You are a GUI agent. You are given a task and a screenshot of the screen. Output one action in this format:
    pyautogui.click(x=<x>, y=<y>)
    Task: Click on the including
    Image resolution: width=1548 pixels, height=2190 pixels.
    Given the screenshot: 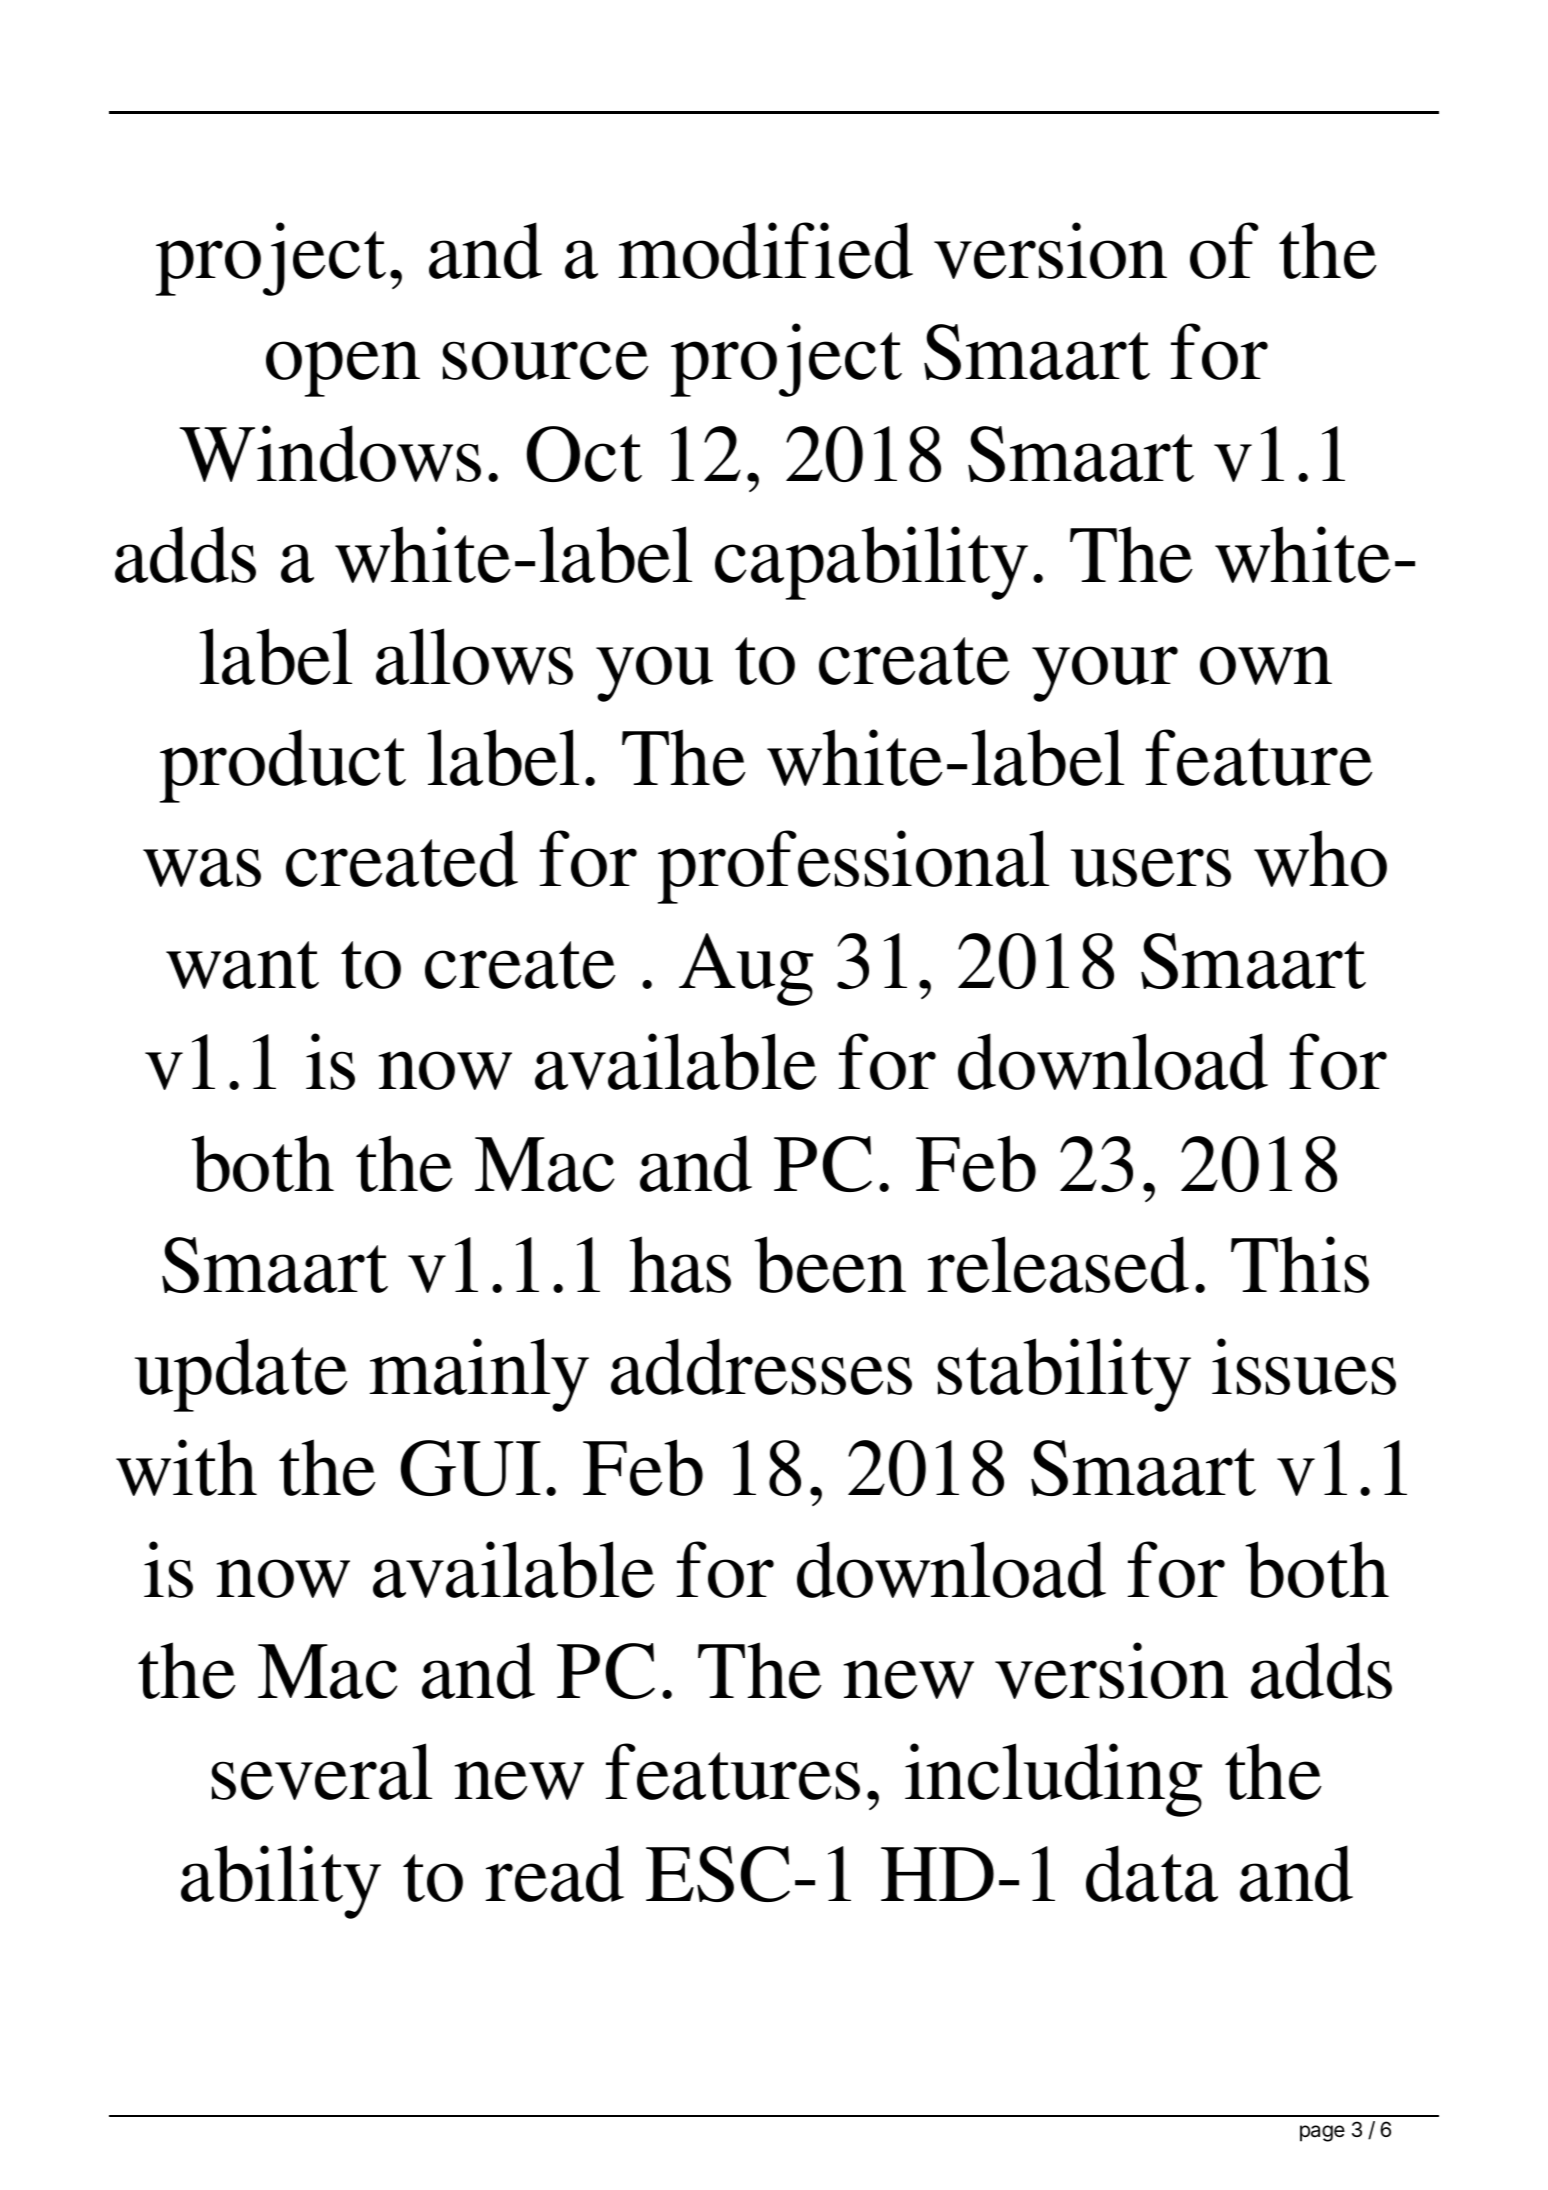 What is the action you would take?
    pyautogui.click(x=1053, y=1780)
